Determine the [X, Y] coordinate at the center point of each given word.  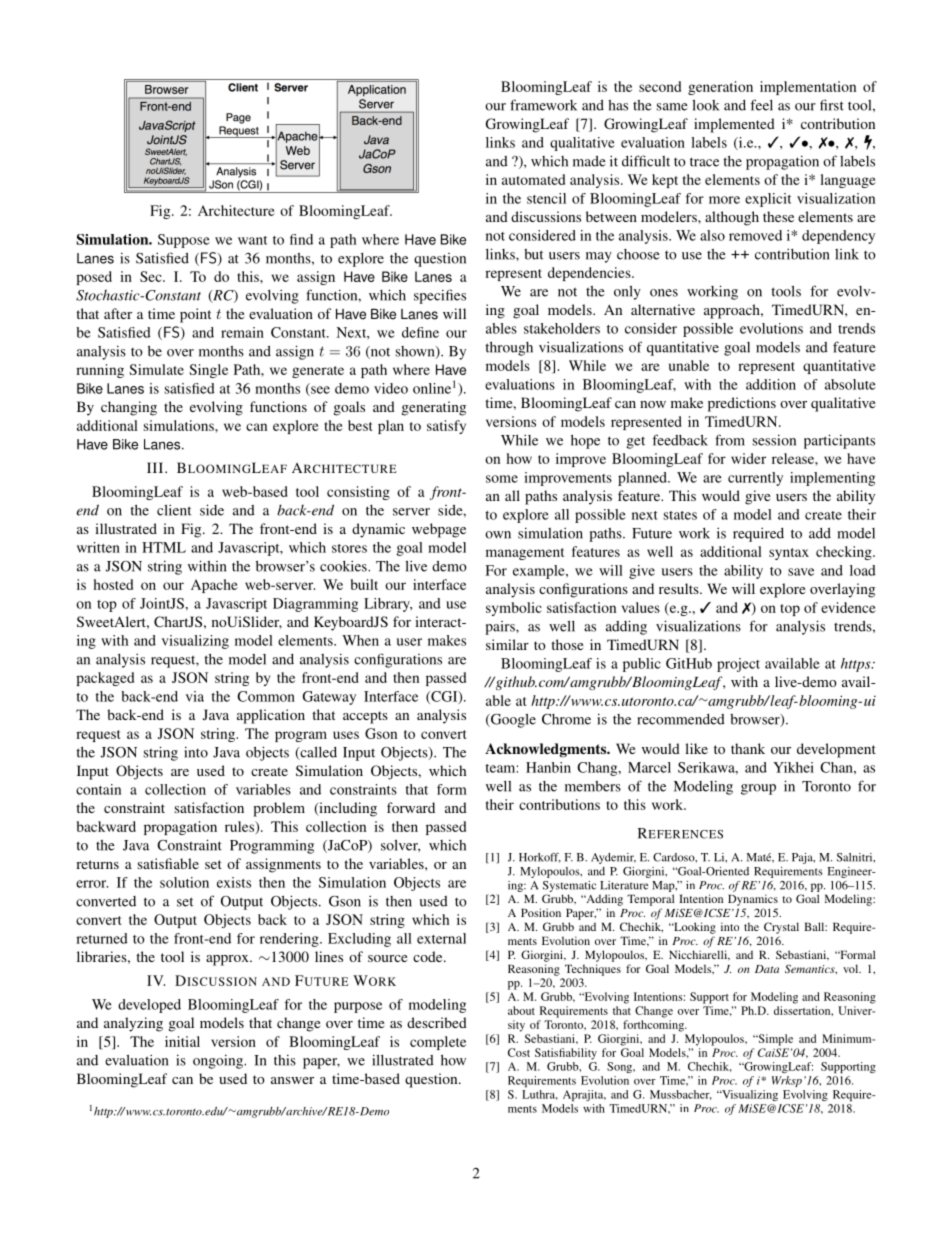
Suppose [184, 241]
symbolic [514, 609]
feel [761, 105]
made [589, 161]
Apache [214, 586]
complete [438, 1043]
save [801, 572]
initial [182, 1041]
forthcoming [654, 1026]
